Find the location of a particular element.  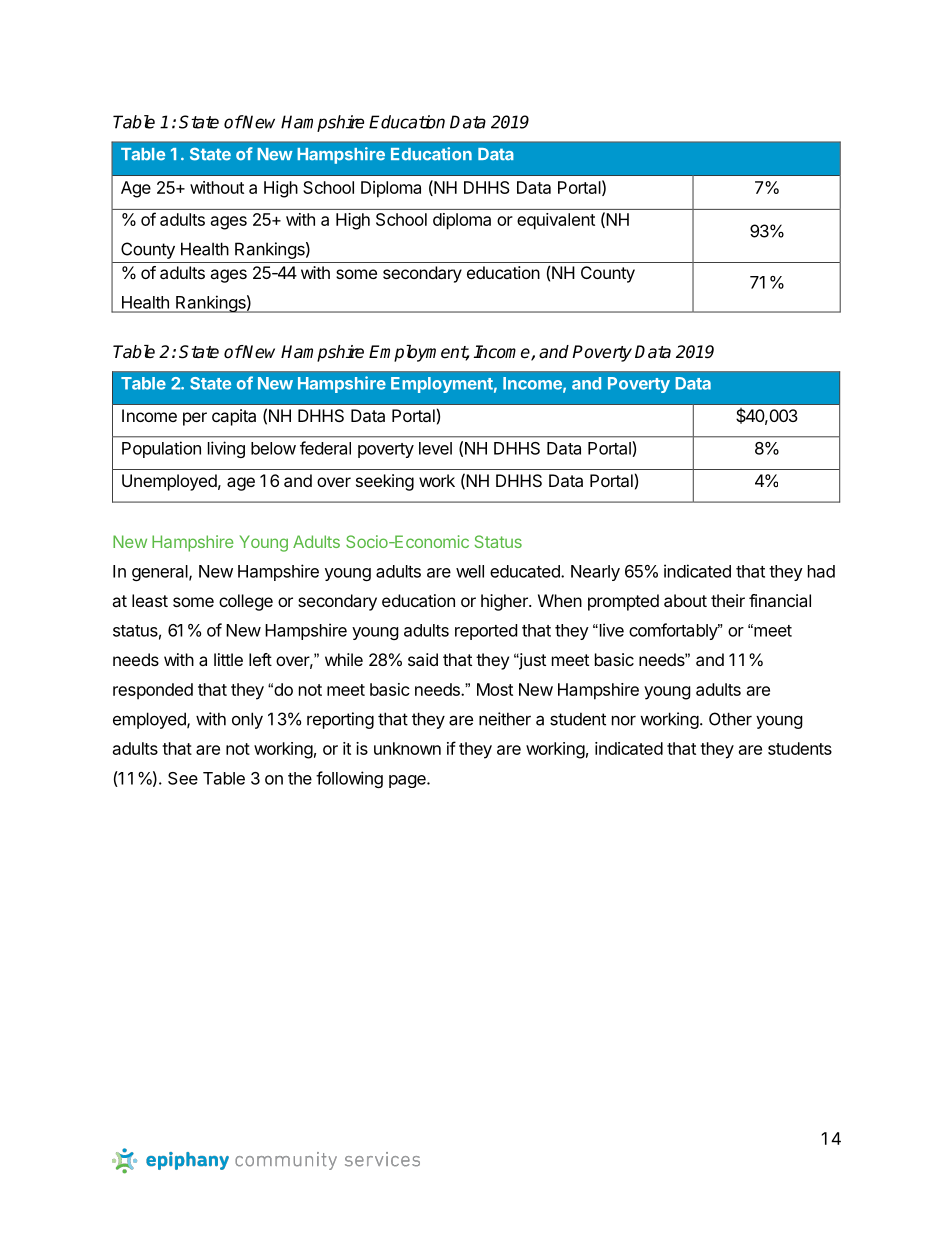

only is located at coordinates (247, 720).
